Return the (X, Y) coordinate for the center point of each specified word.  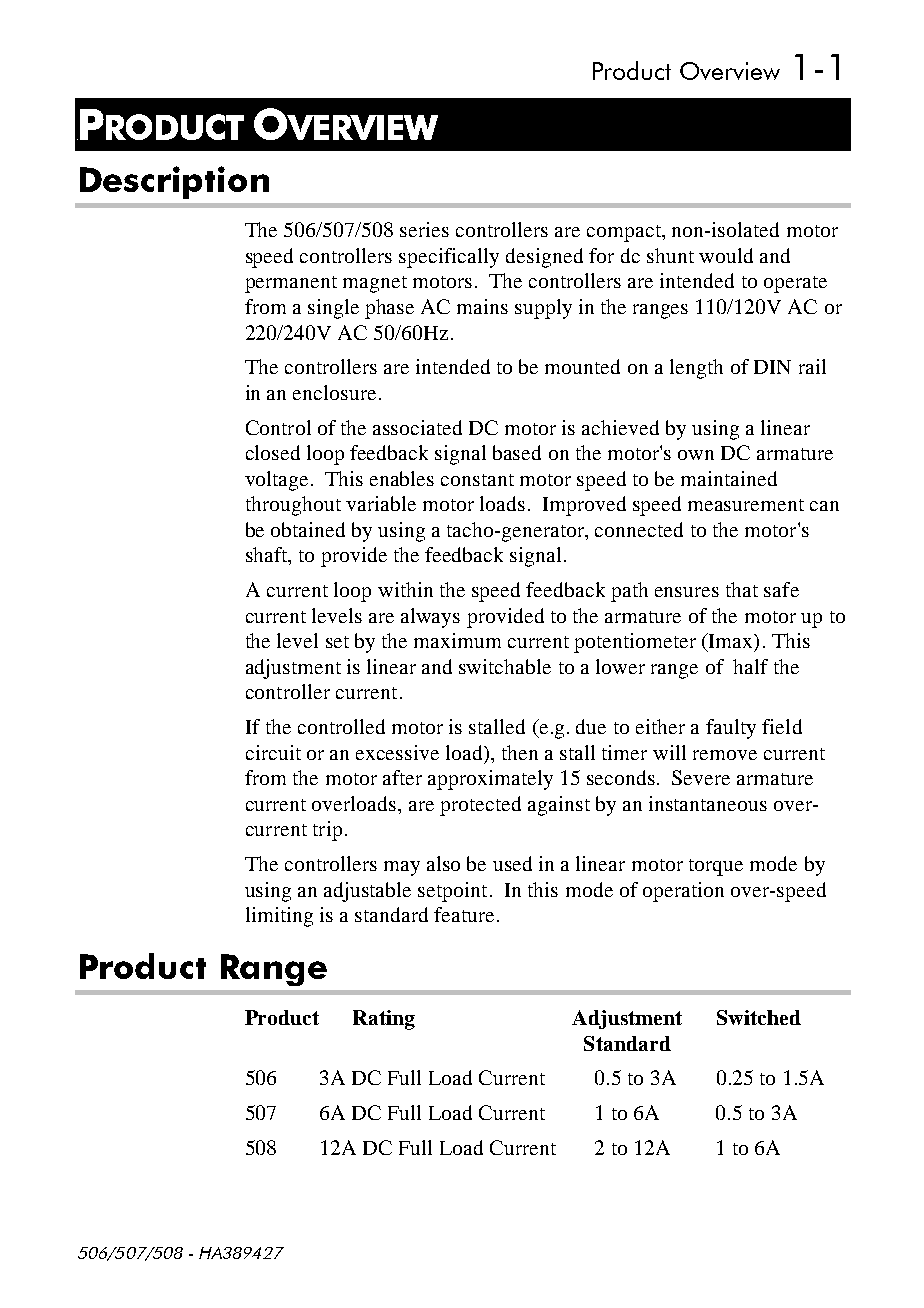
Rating (384, 1020)
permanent (291, 284)
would (726, 255)
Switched (759, 1017)
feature (464, 914)
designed (544, 258)
